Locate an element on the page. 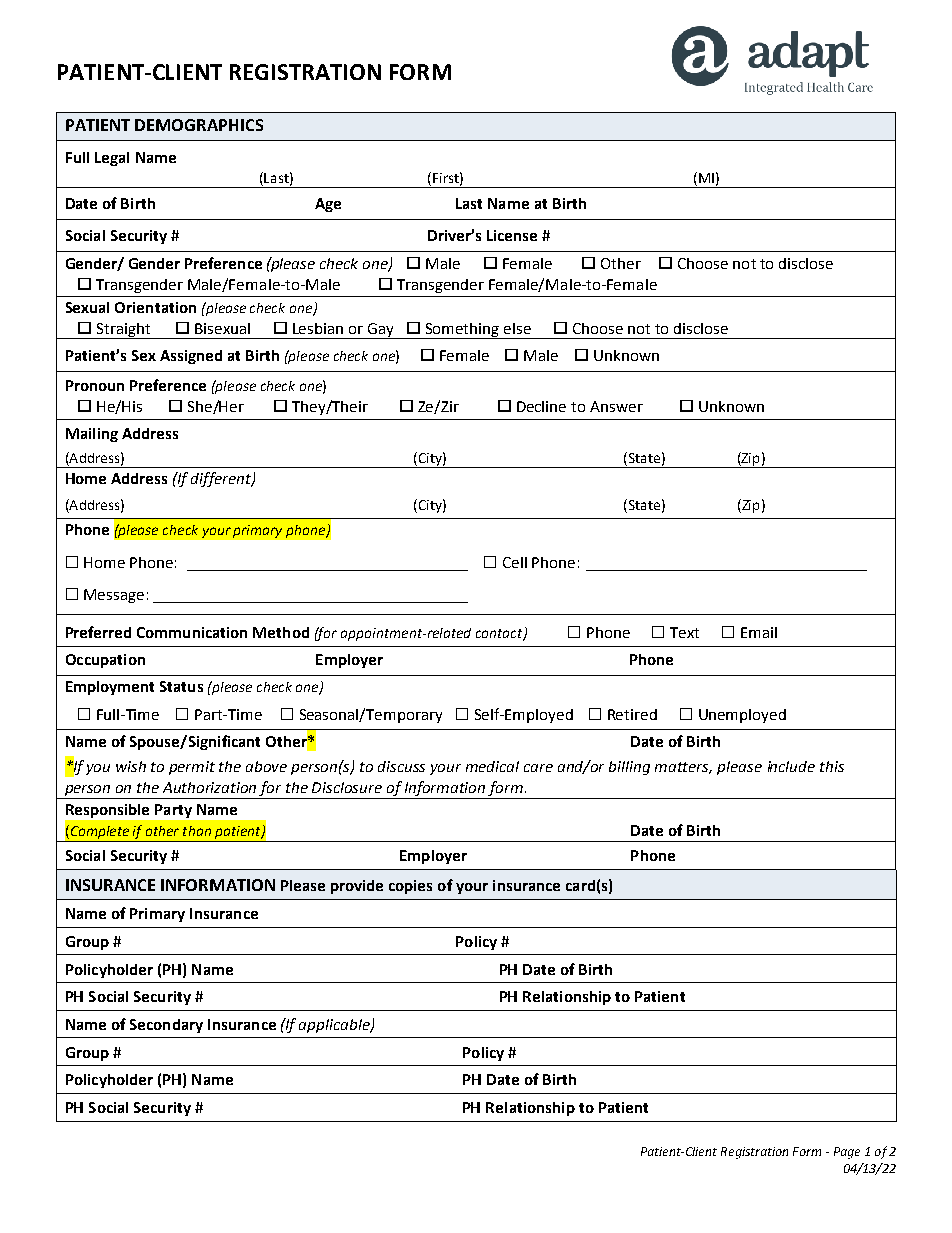 This document has width=952, height=1233. License is located at coordinates (512, 235).
